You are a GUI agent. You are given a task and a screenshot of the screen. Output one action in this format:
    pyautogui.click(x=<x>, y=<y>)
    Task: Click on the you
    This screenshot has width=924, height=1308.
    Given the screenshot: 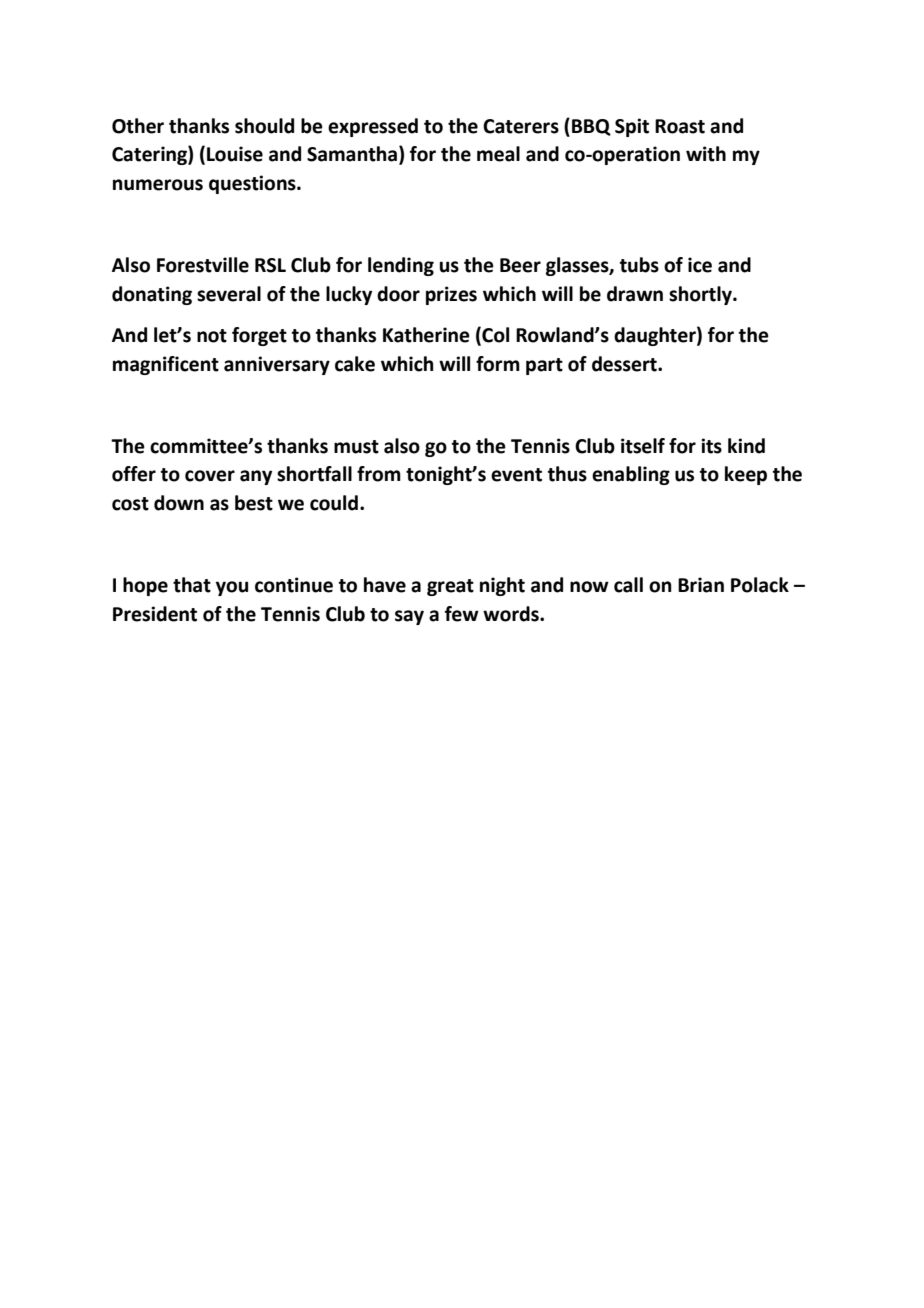 What is the action you would take?
    pyautogui.click(x=232, y=588)
